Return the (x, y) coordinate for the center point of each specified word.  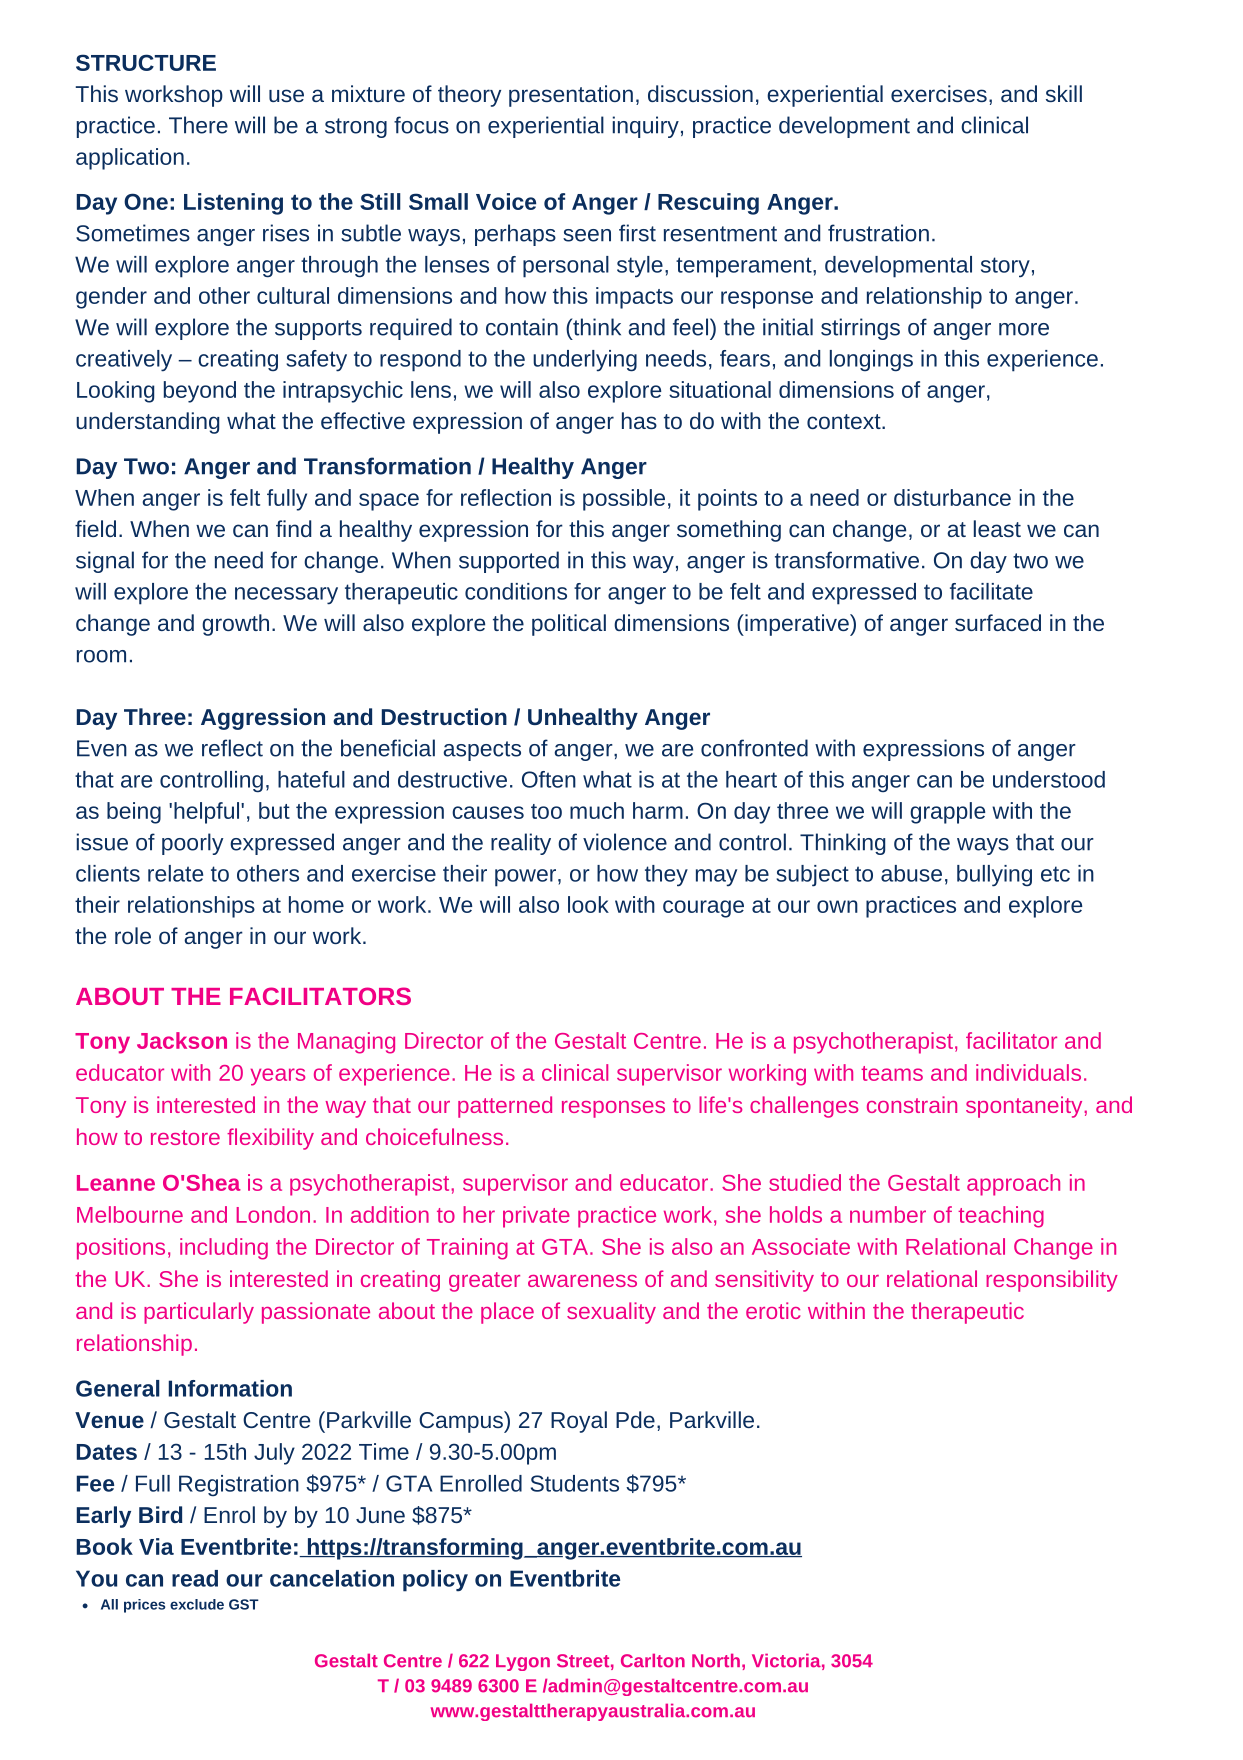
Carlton (653, 1660)
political (569, 625)
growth (235, 625)
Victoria (786, 1660)
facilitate (991, 591)
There (198, 125)
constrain (912, 1104)
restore (185, 1137)
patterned (505, 1107)
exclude (197, 1604)
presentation (571, 96)
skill (1064, 93)
